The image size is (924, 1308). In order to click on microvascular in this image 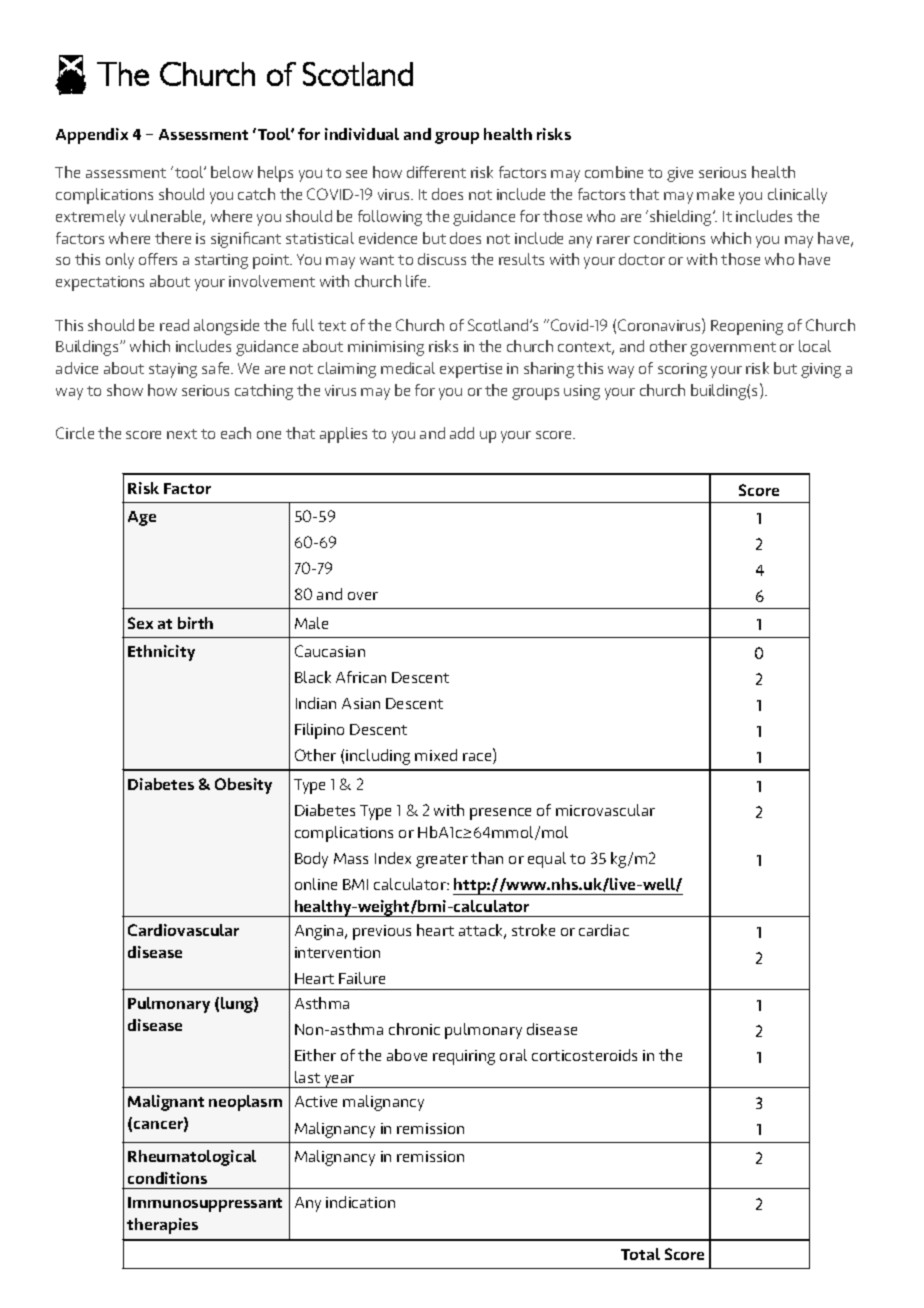, I will do `click(605, 810)`.
